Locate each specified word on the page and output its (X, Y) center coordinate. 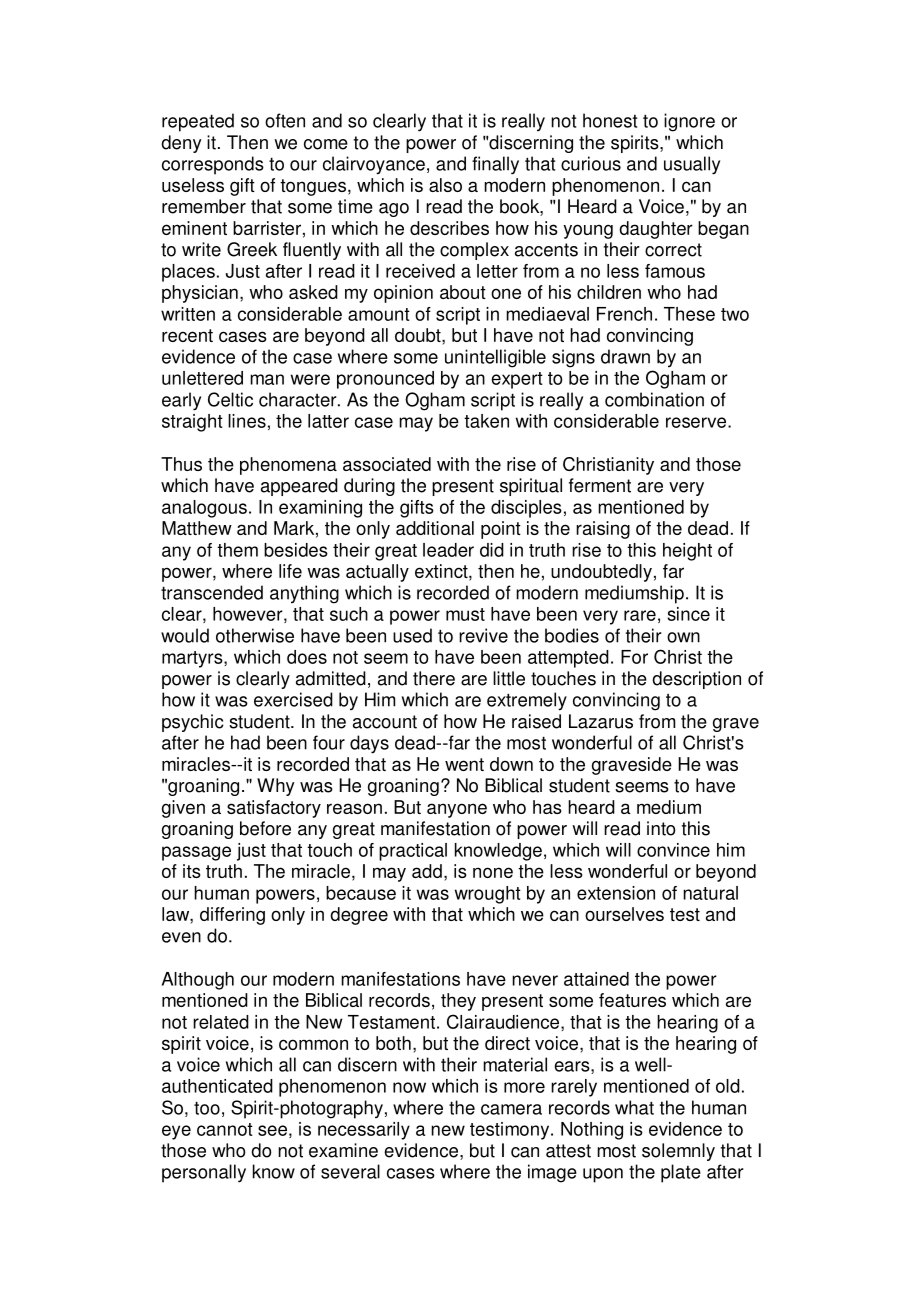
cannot (225, 1129)
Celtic (230, 399)
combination (654, 399)
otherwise (255, 635)
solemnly (678, 1152)
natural (710, 893)
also (445, 185)
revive (483, 635)
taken (486, 421)
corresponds (213, 165)
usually (692, 165)
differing (232, 916)
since (688, 614)
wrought (488, 895)
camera (511, 1109)
